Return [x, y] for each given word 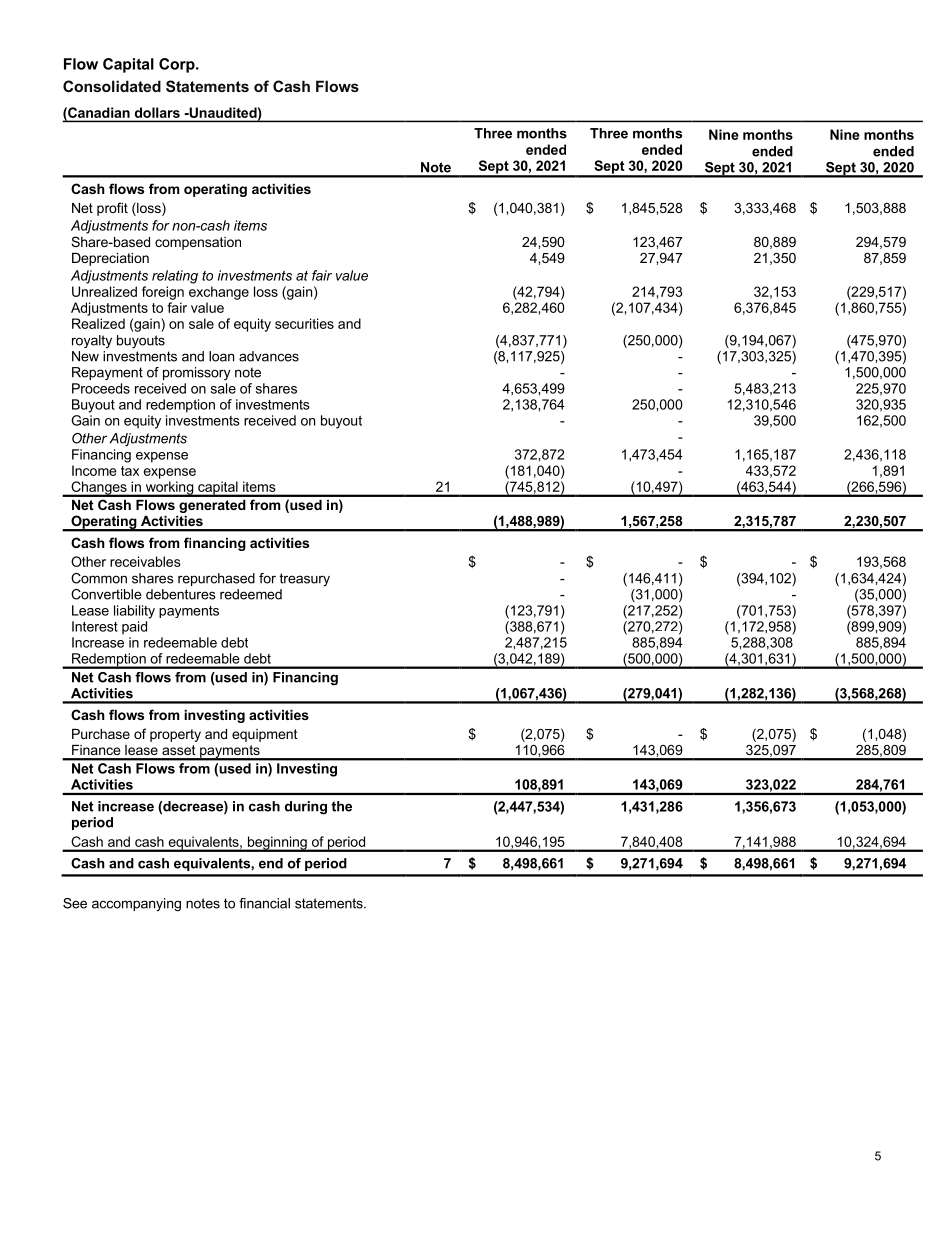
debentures [181, 594]
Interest [95, 626]
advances [269, 356]
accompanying [136, 905]
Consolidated [112, 86]
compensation [198, 243]
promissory [197, 373]
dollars [157, 112]
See [75, 903]
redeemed [251, 594]
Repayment [107, 373]
